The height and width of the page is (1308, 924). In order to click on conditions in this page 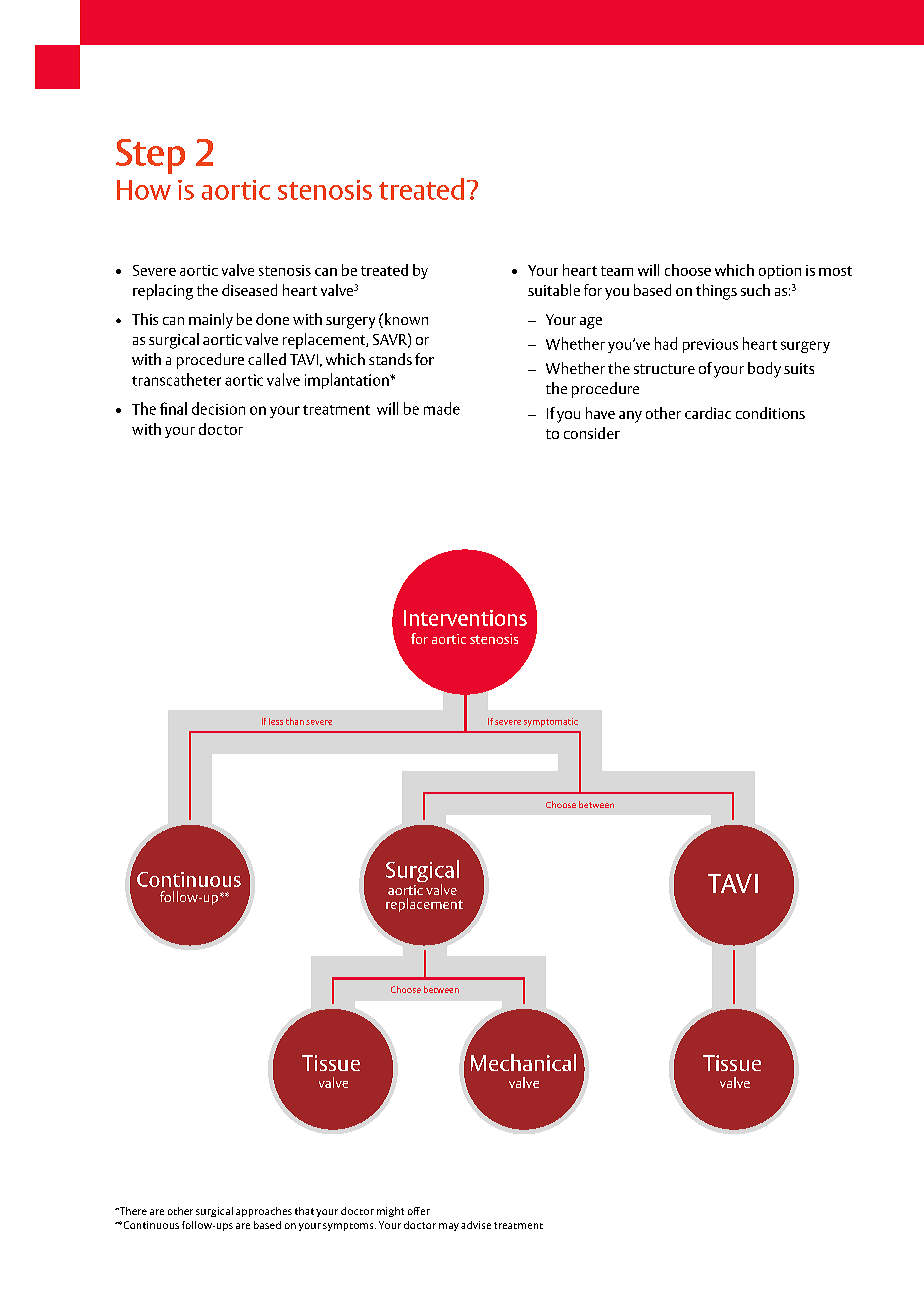, I will do `click(770, 413)`.
